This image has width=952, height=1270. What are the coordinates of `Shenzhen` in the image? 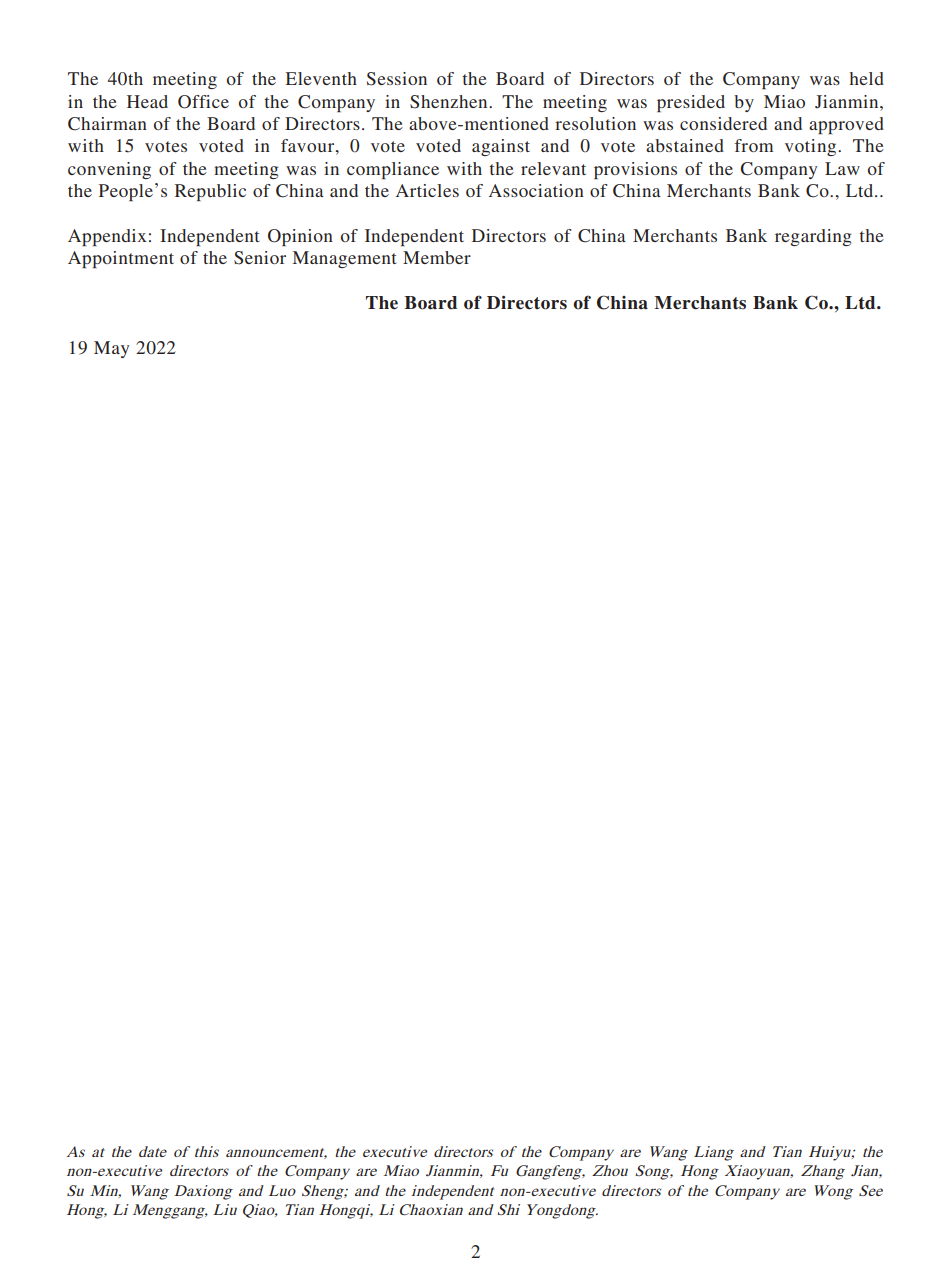 It's located at (450, 102).
